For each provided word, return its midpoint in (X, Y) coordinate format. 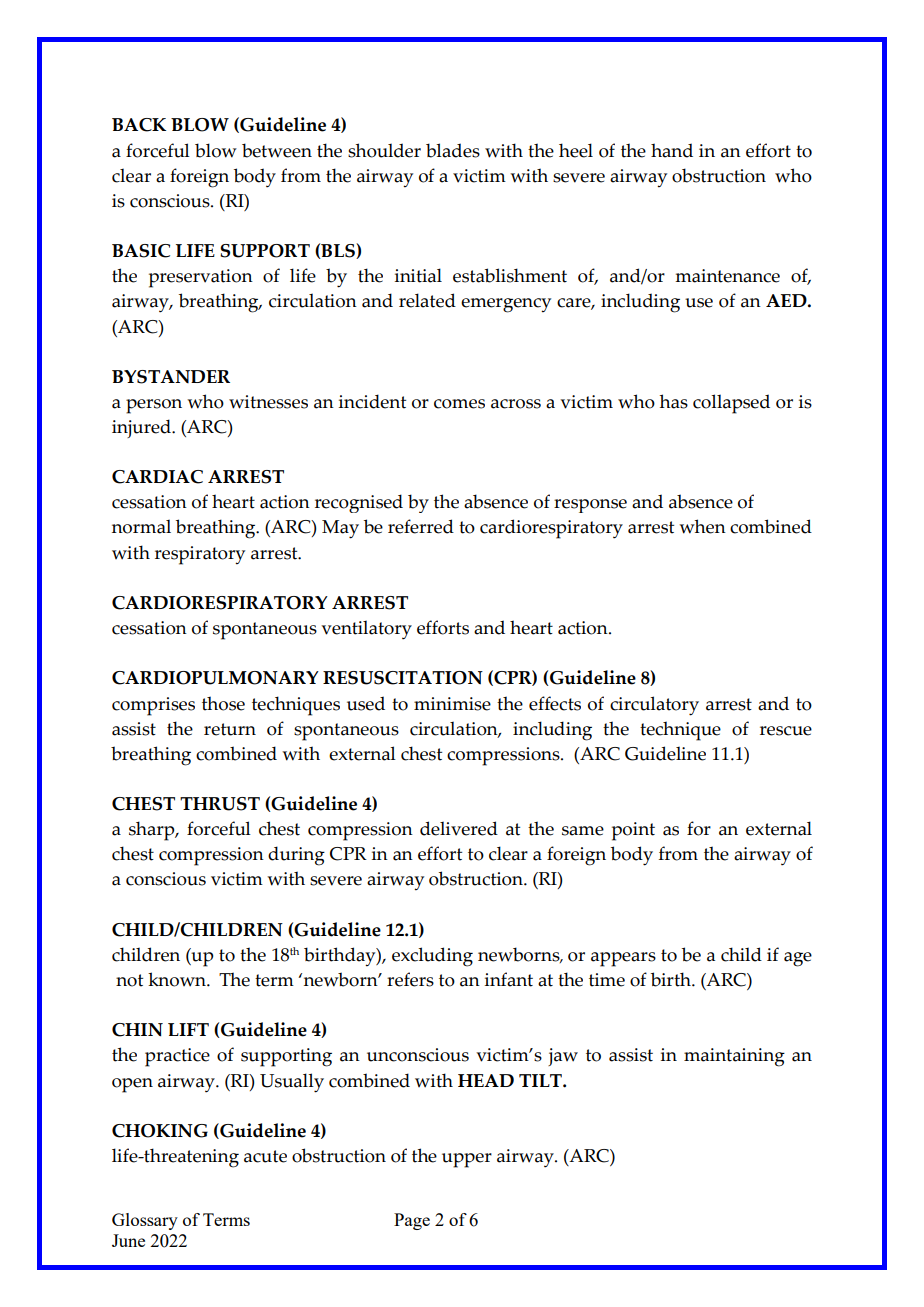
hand (672, 150)
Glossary (145, 1221)
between (277, 150)
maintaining (734, 1057)
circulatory (654, 706)
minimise (452, 704)
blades (453, 150)
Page (412, 1221)
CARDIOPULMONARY (215, 678)
